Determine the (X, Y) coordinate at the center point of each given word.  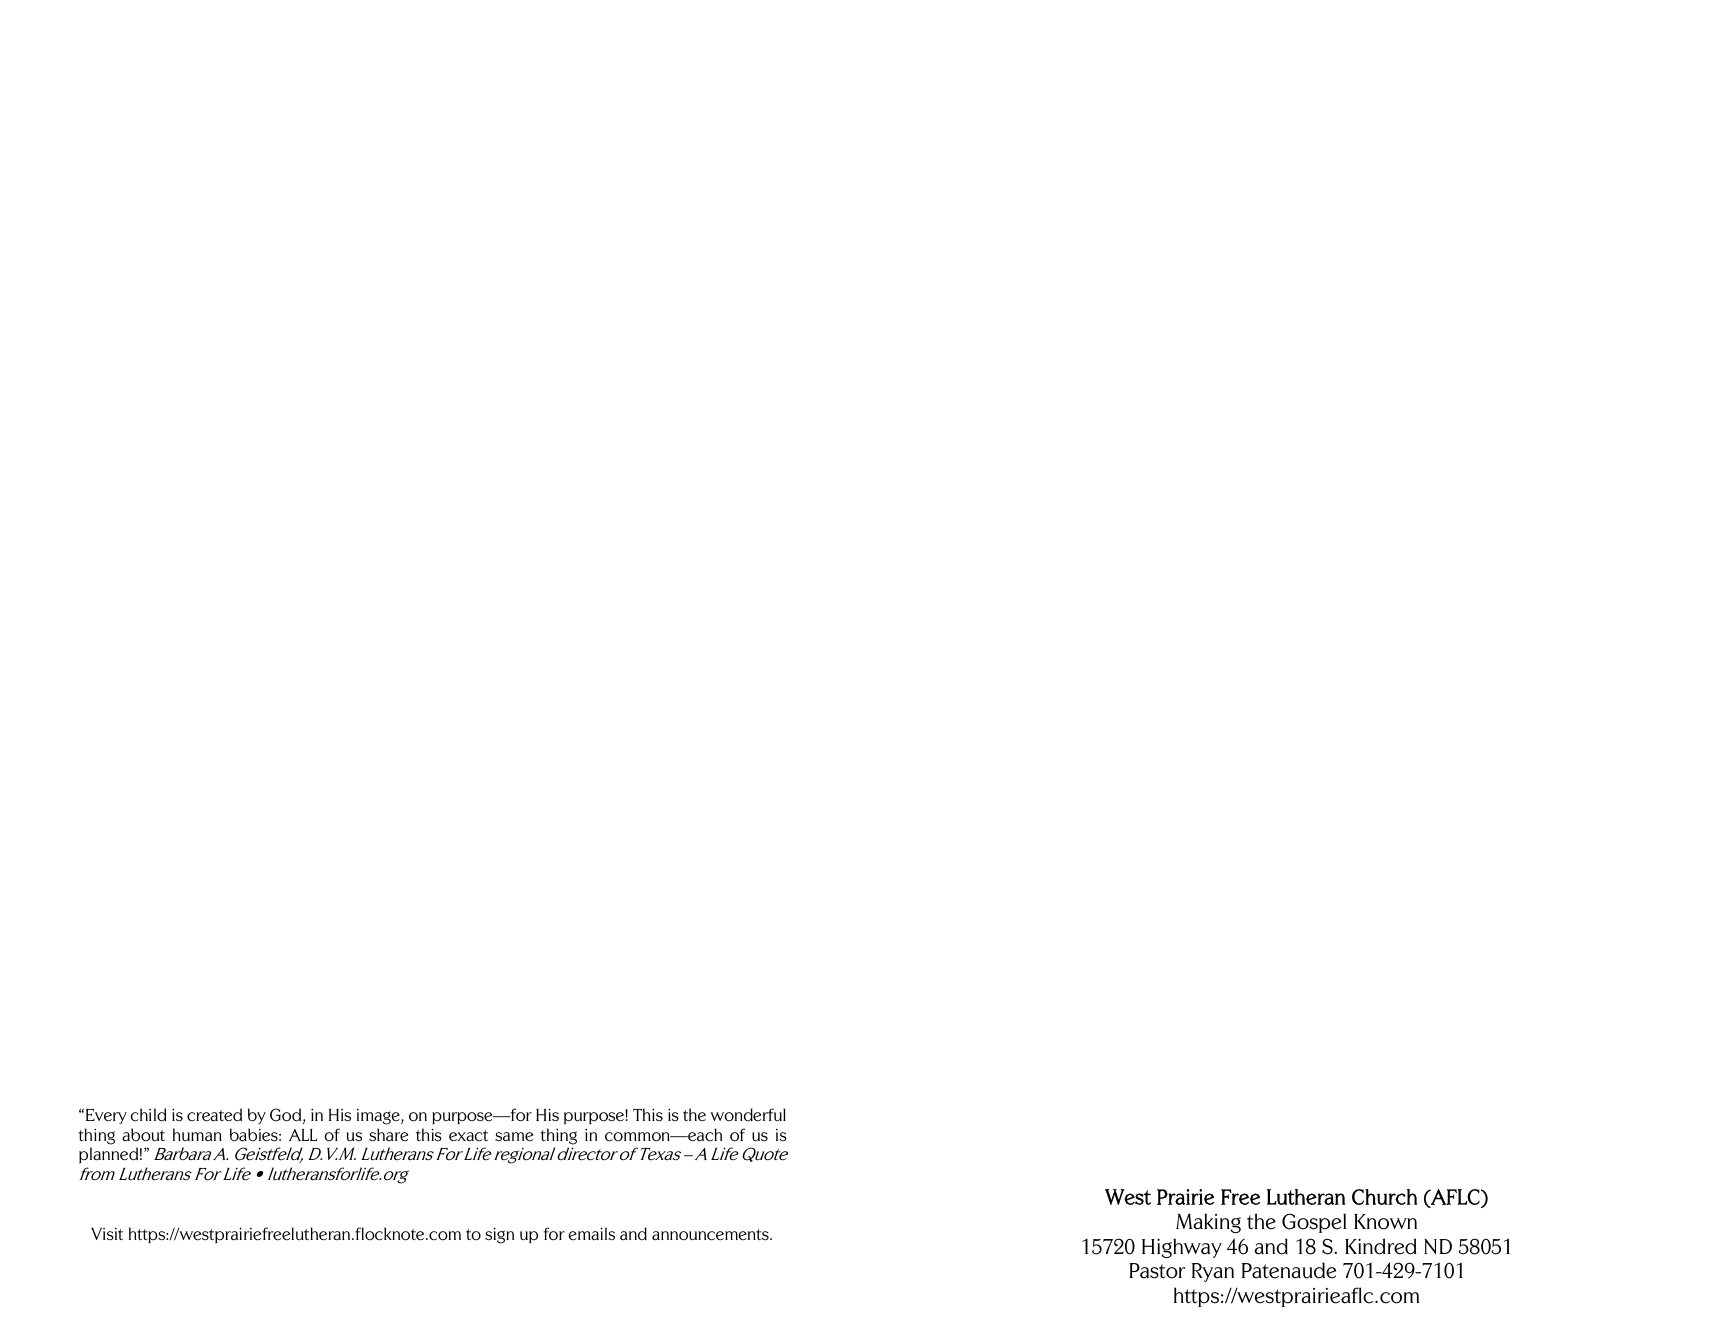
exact (468, 1136)
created (214, 1115)
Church (1384, 1197)
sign (499, 1235)
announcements (711, 1235)
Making (1208, 1223)
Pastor (1157, 1271)
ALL (303, 1135)
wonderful (748, 1115)
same (514, 1137)
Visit (107, 1233)
